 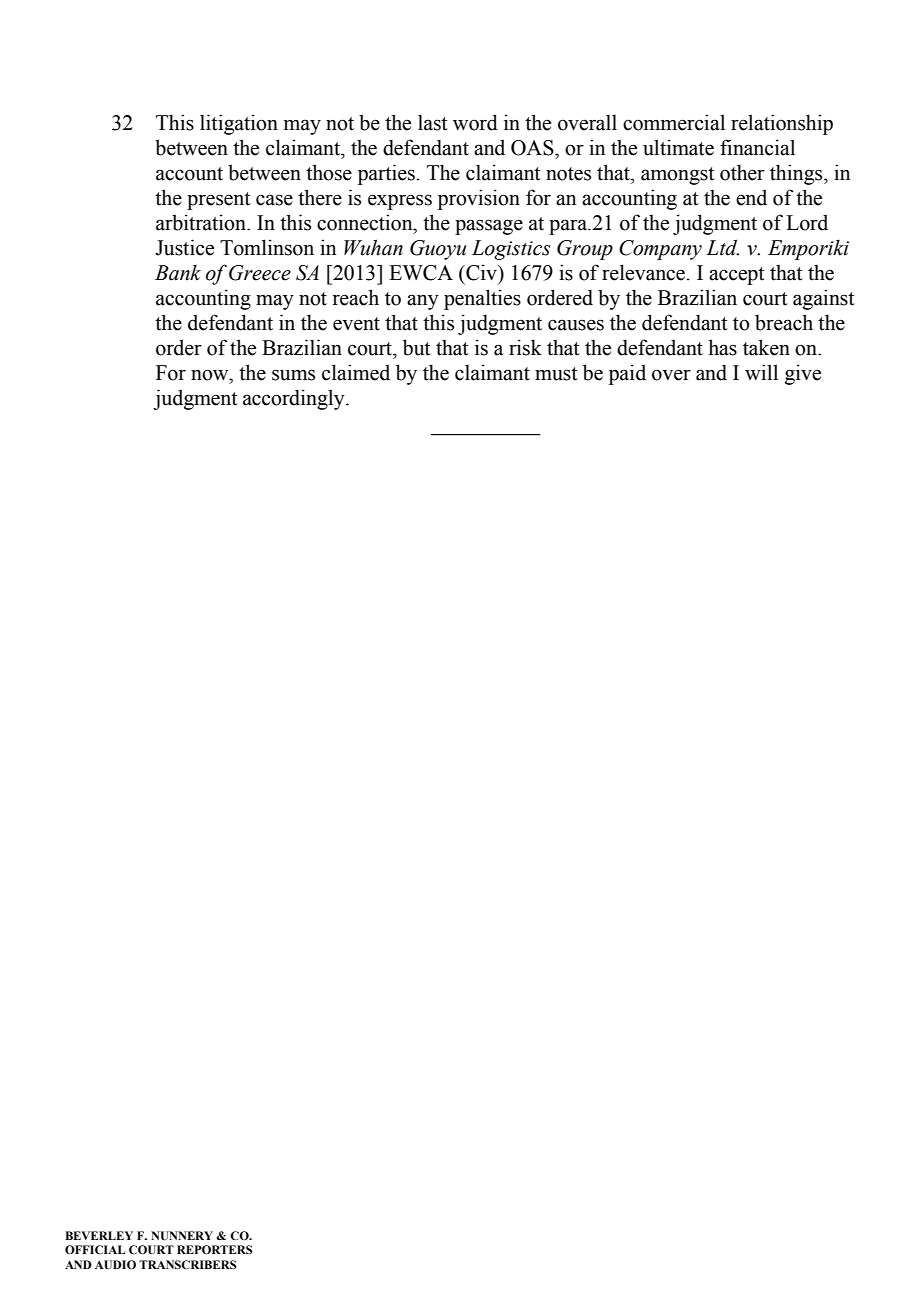 I want to click on must, so click(x=556, y=374).
